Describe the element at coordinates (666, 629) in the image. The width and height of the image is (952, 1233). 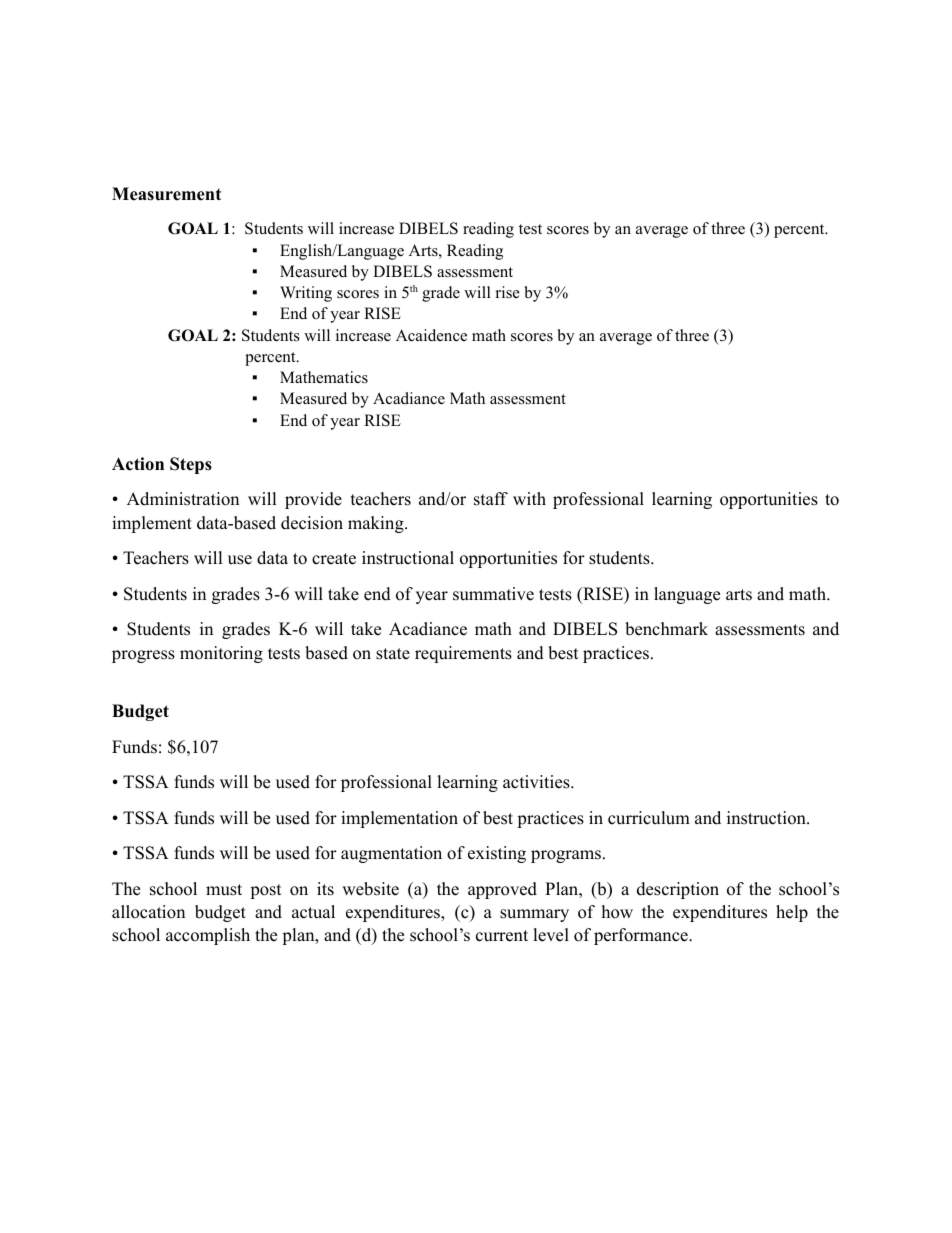
I see `benchmark` at that location.
